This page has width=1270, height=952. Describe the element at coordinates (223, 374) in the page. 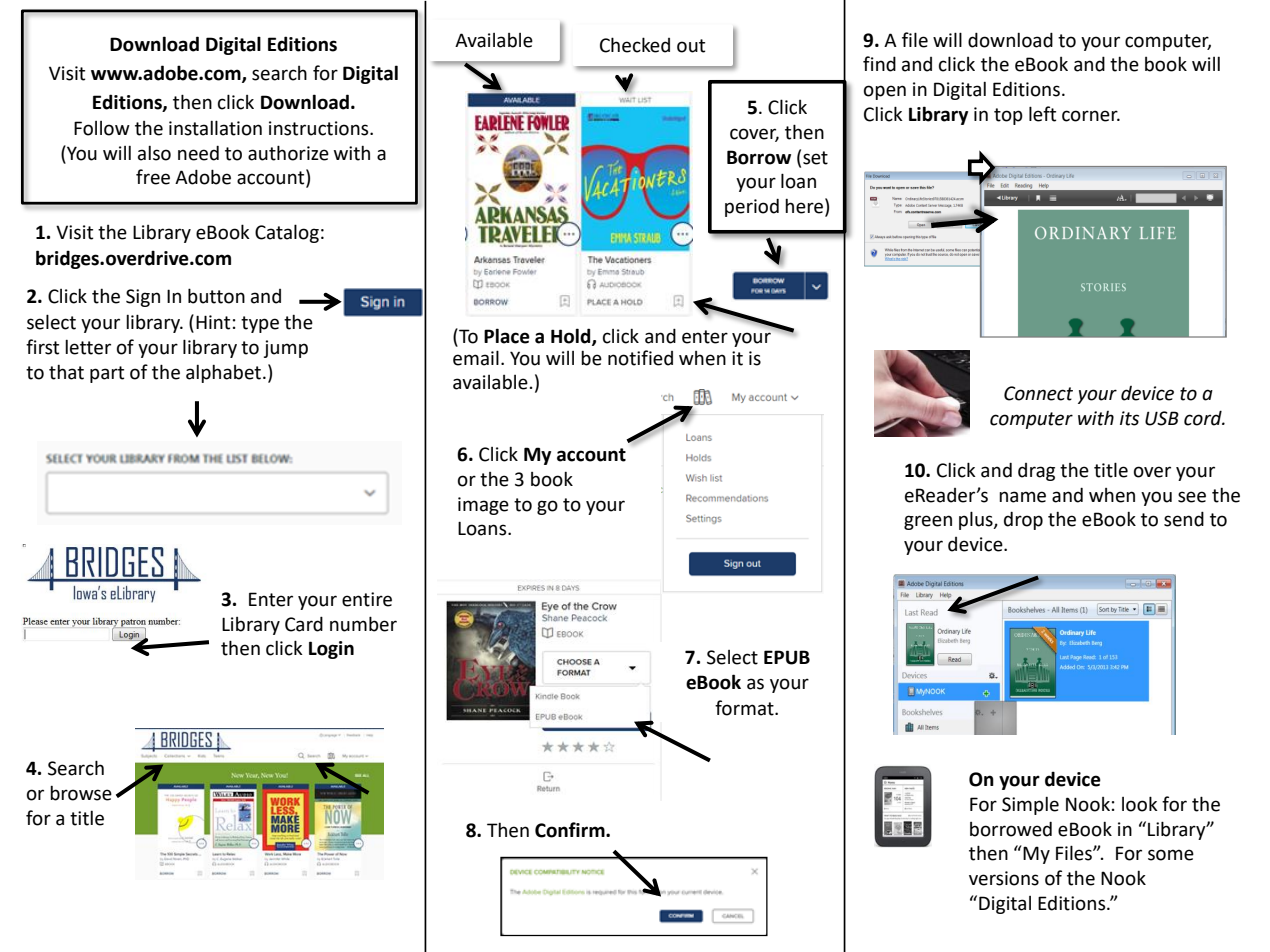

I see `alphabet` at that location.
